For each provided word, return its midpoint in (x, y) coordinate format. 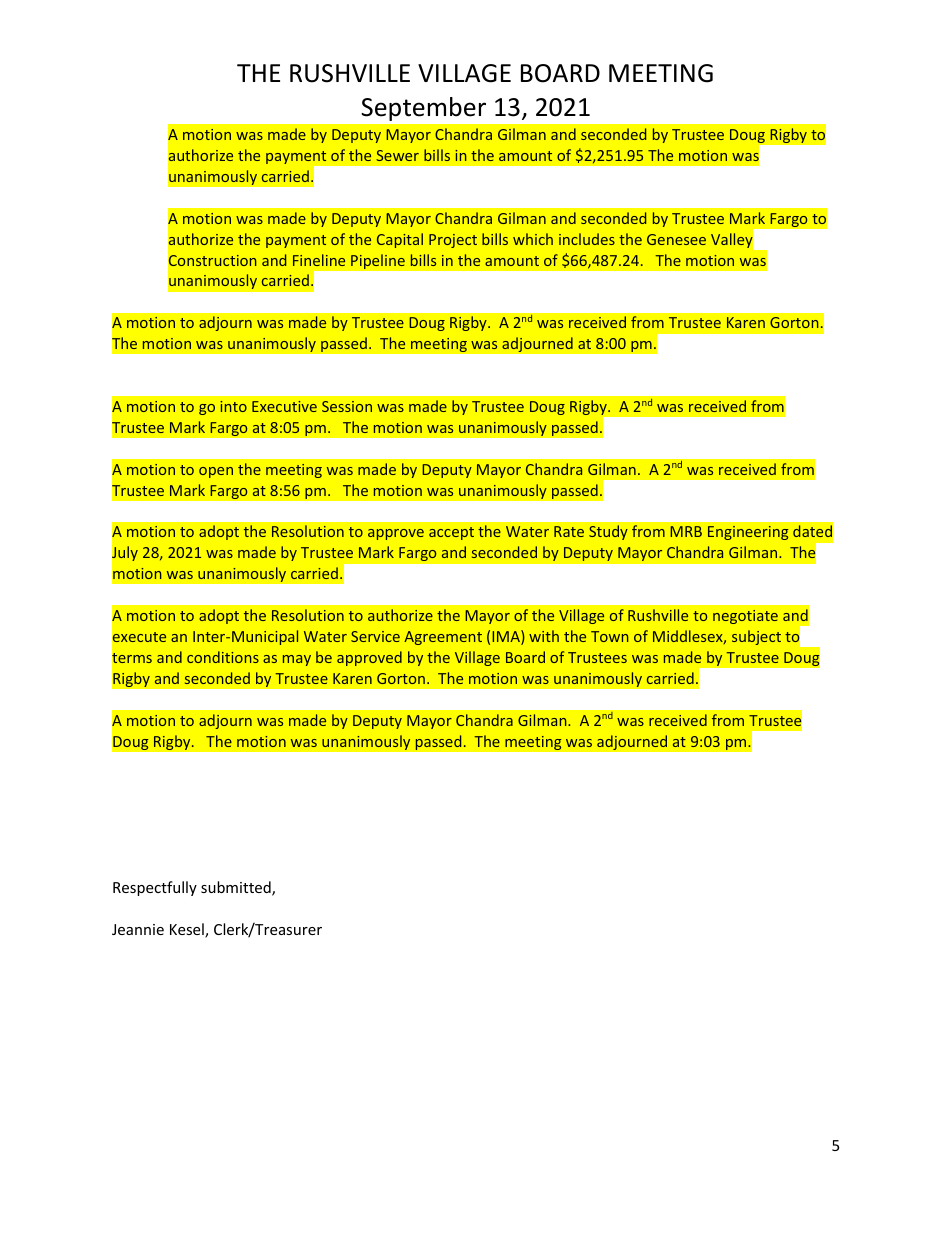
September (424, 109)
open (216, 472)
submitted (237, 888)
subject (756, 637)
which (533, 239)
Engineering (748, 533)
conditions (223, 657)
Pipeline (378, 261)
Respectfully (155, 888)
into (233, 406)
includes (587, 239)
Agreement (443, 638)
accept (451, 533)
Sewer (397, 155)
